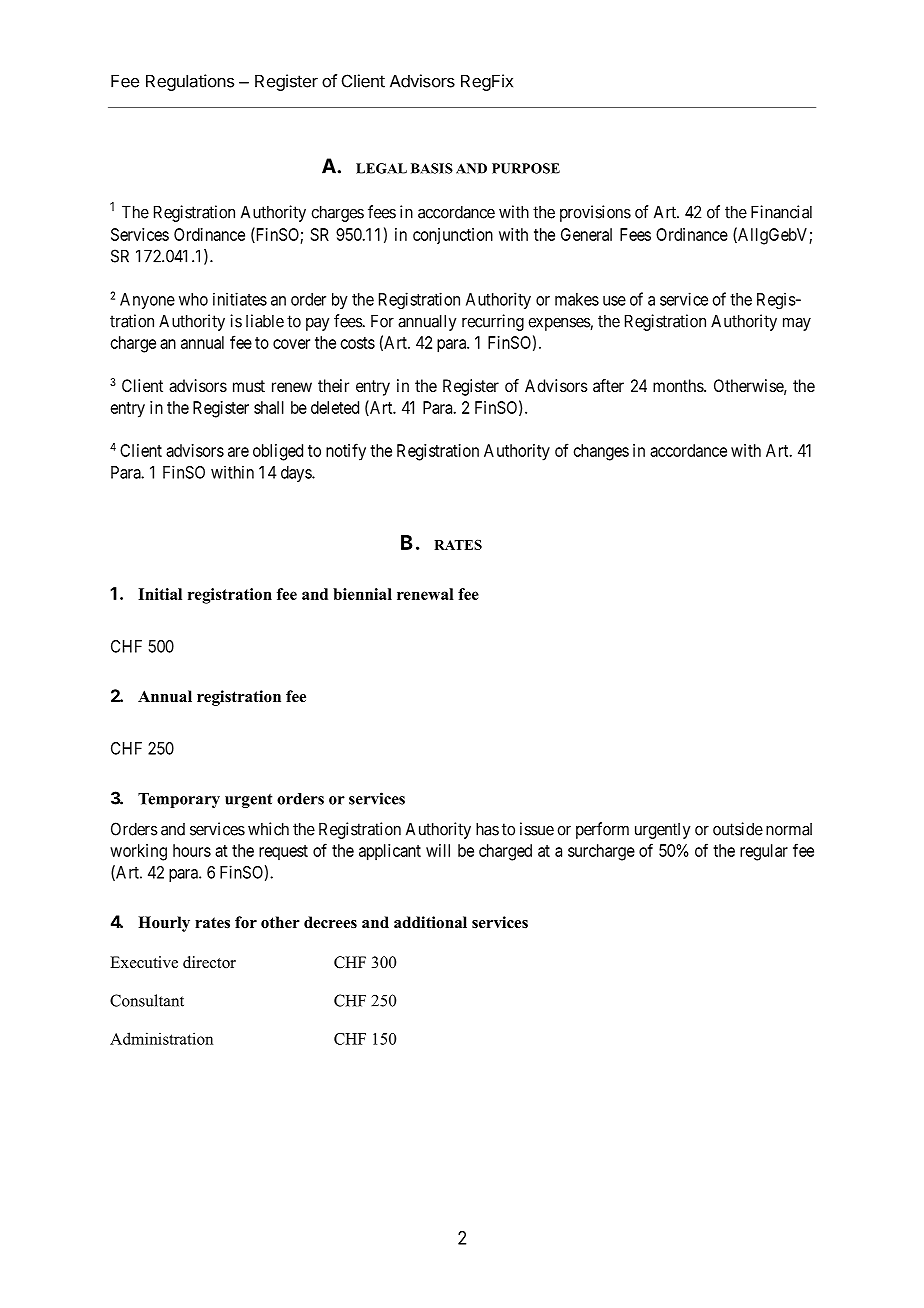 This screenshot has width=924, height=1308. What do you see at coordinates (190, 82) in the screenshot?
I see `Regulations` at bounding box center [190, 82].
